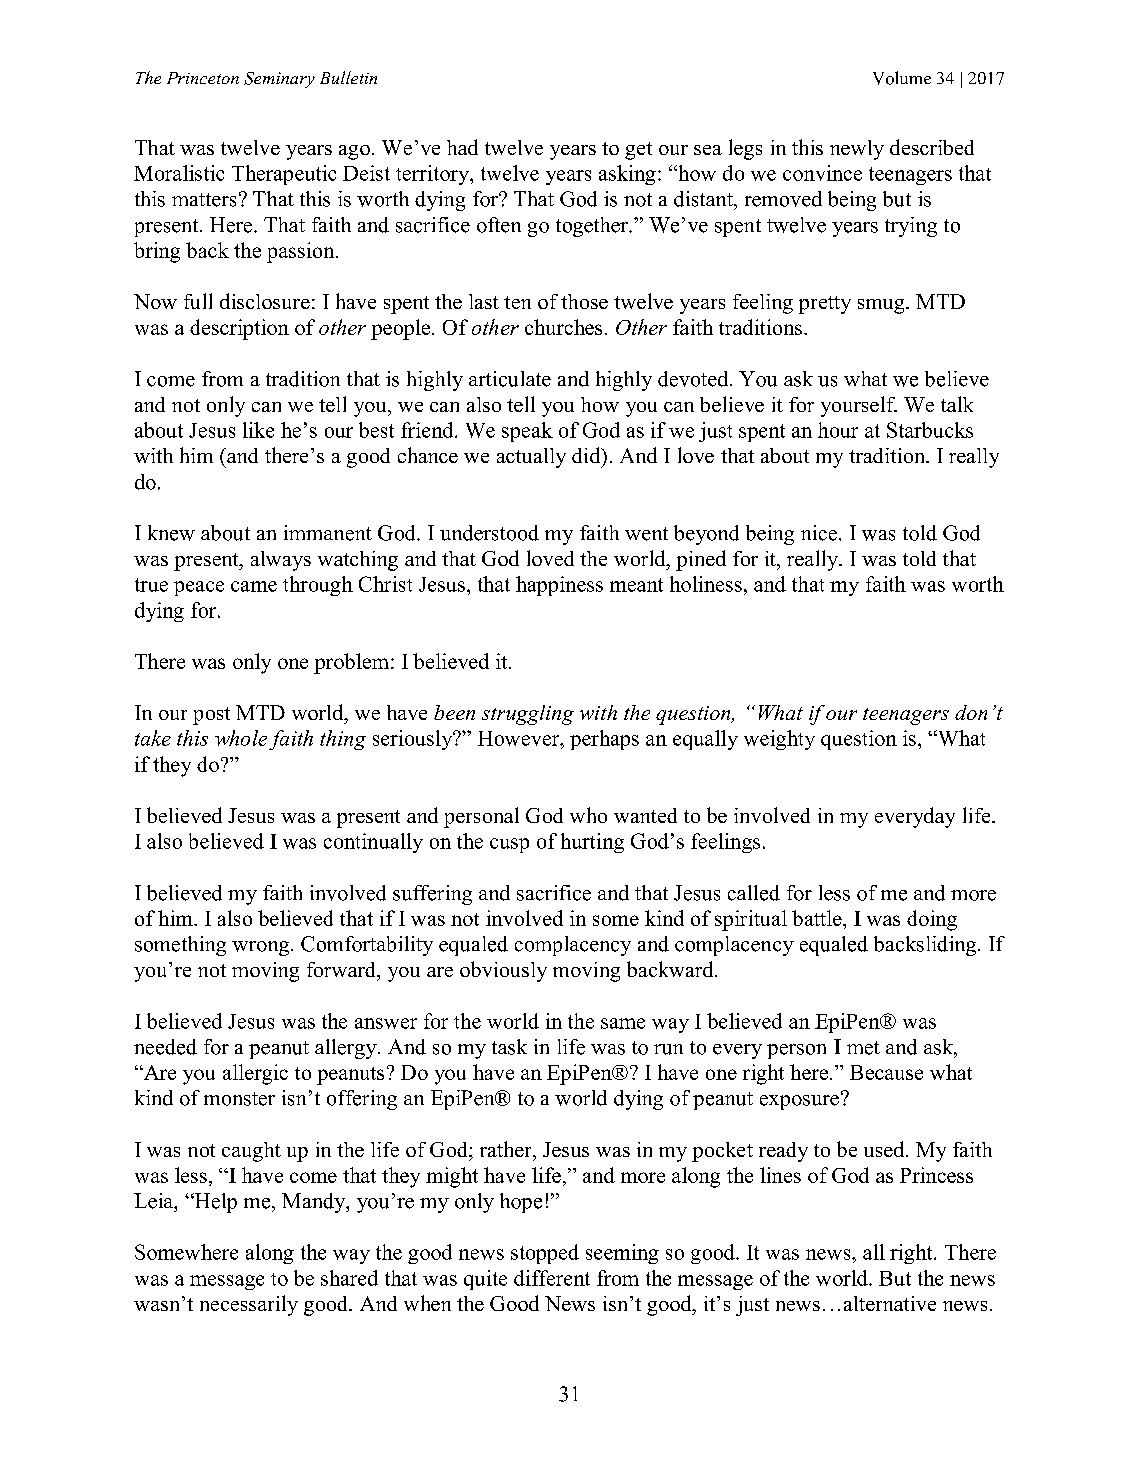 The width and height of the image is (1139, 1474). Describe the element at coordinates (462, 147) in the image. I see `had` at that location.
